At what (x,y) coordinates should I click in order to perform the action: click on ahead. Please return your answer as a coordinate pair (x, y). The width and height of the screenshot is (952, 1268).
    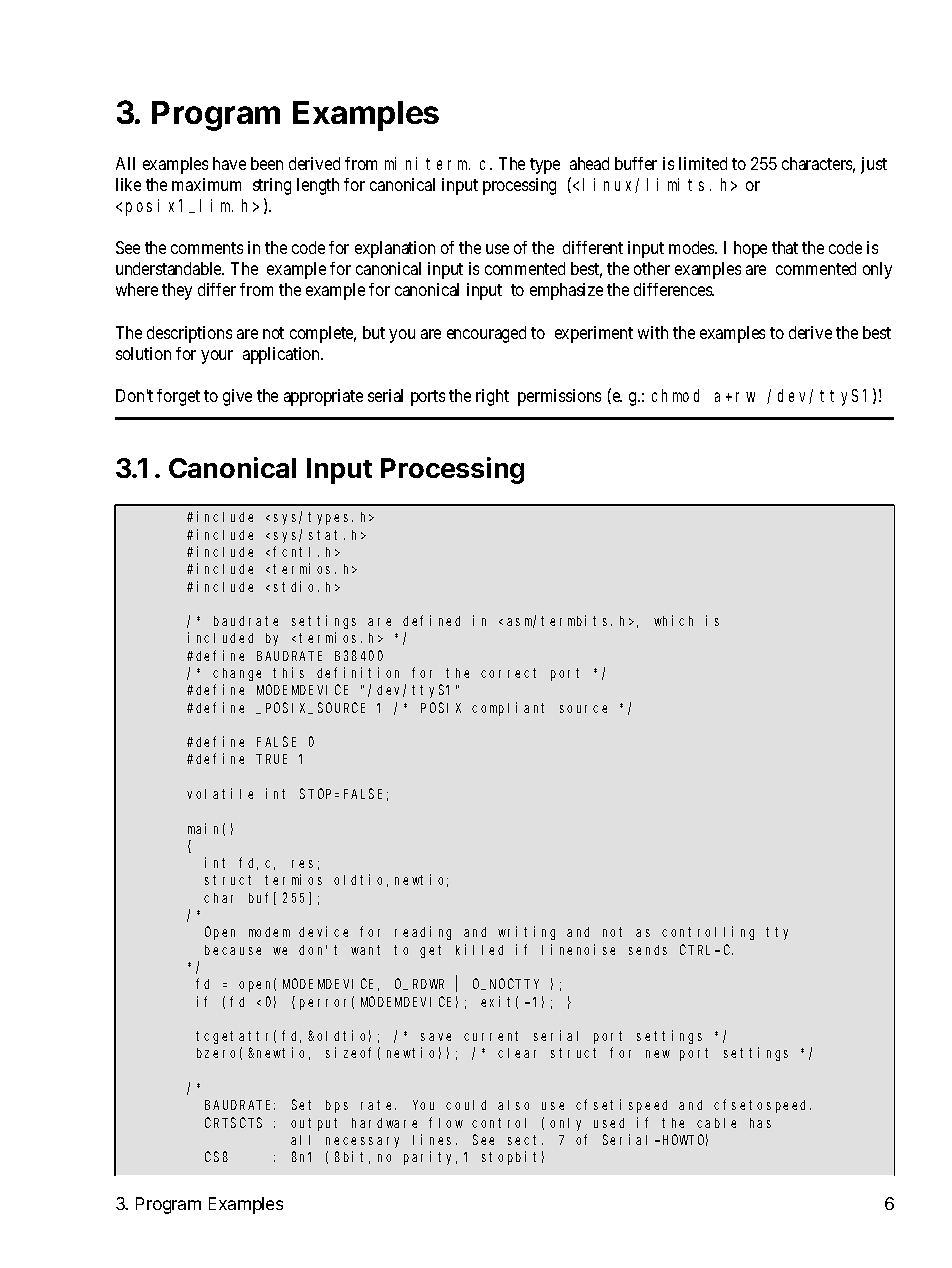
    Looking at the image, I should click on (589, 163).
